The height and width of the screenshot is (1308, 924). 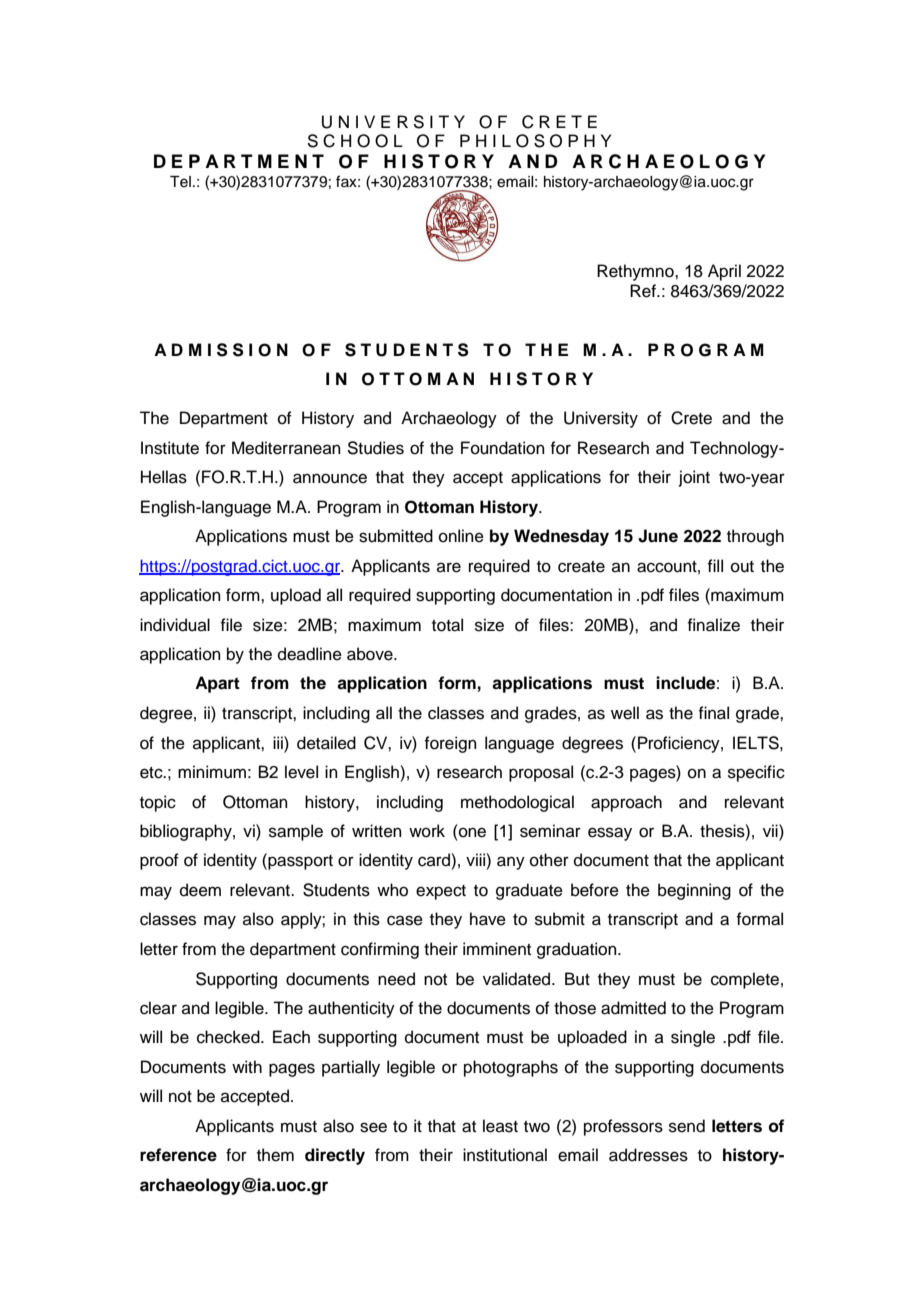 I want to click on reference, so click(x=178, y=1155).
